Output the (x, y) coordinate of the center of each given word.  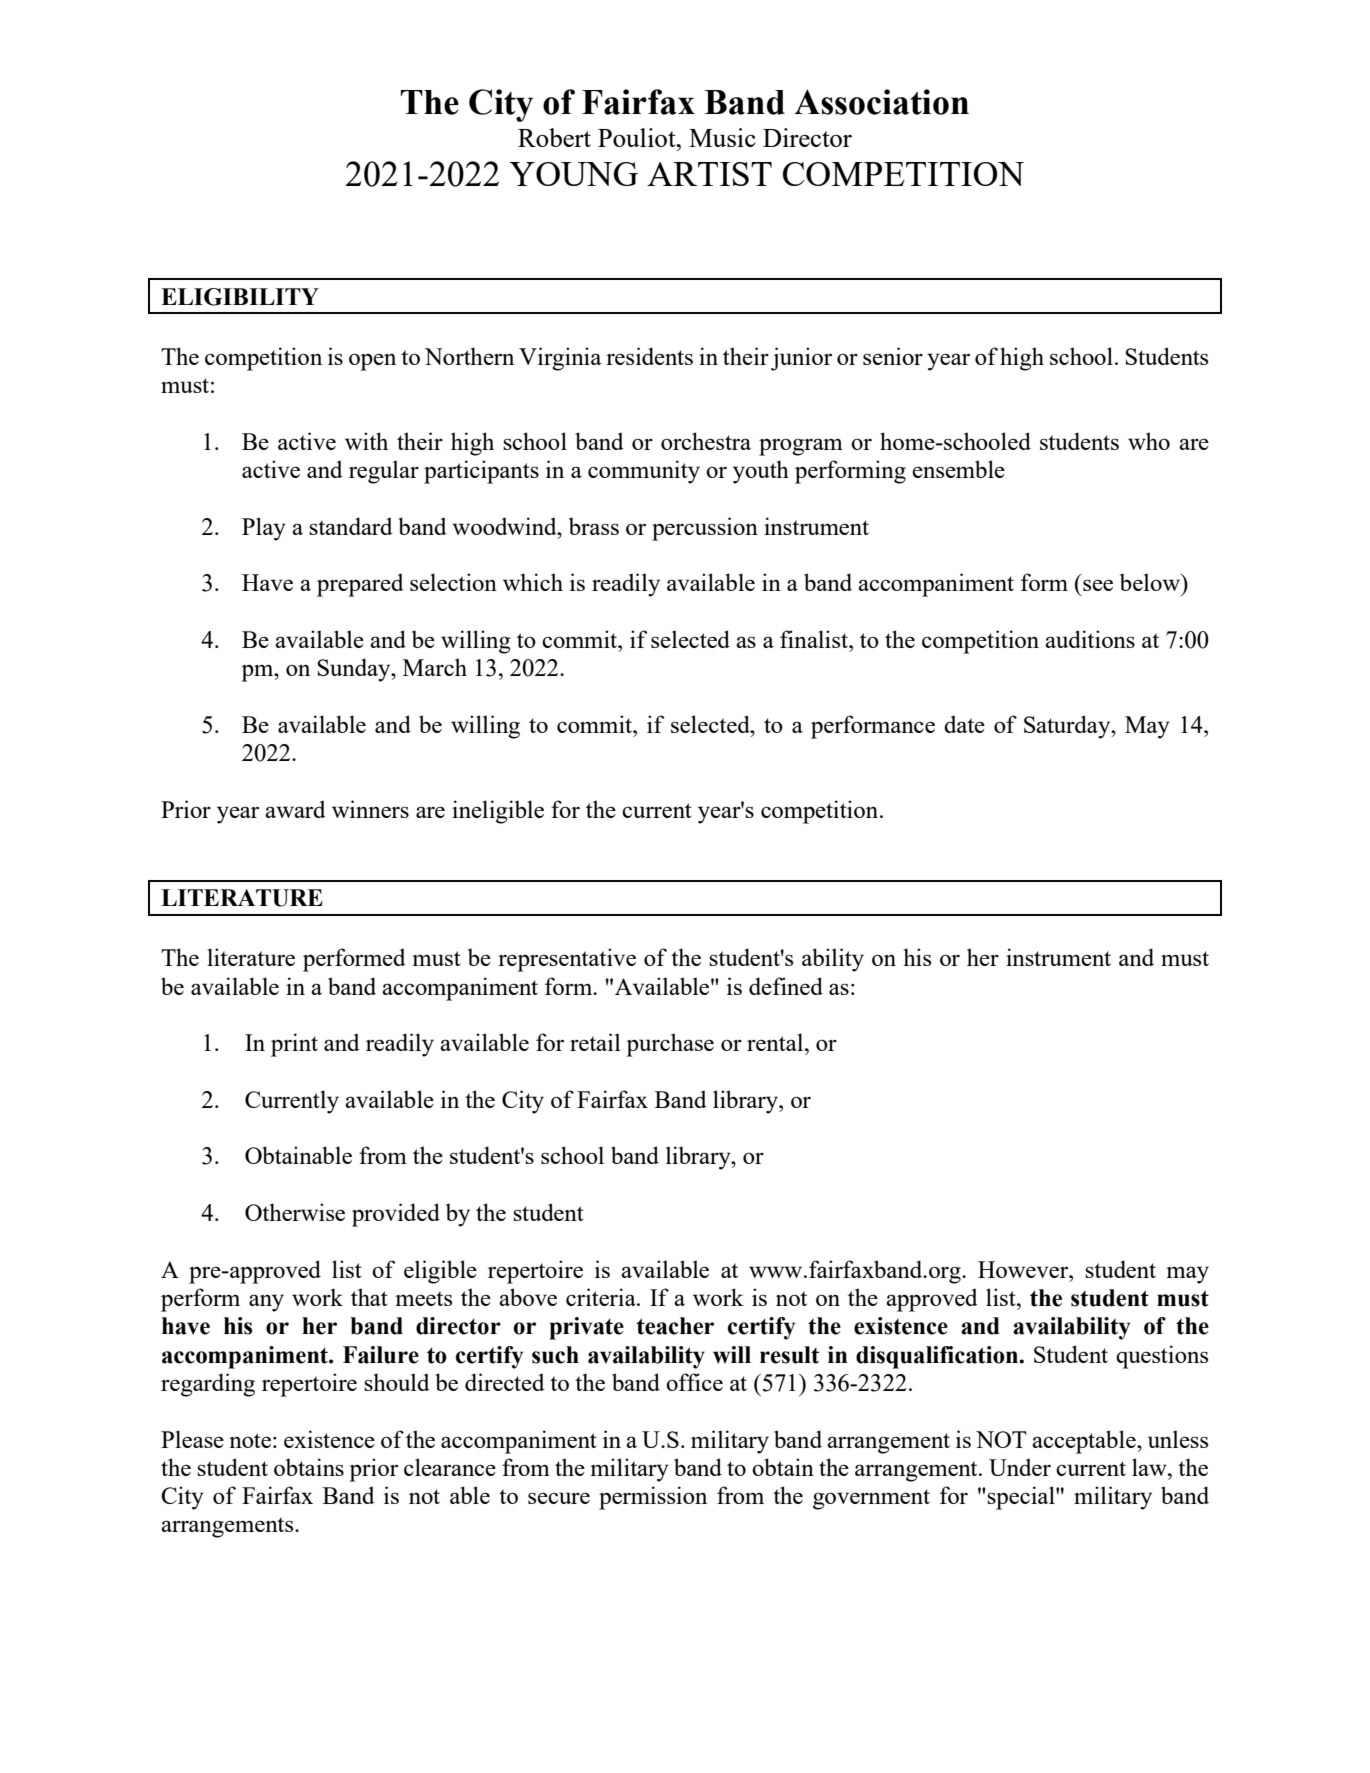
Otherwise (295, 1212)
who (1149, 441)
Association (881, 102)
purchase (670, 1045)
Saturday (1068, 727)
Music (722, 137)
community (644, 472)
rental (776, 1042)
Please (192, 1439)
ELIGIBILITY (240, 297)
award (295, 809)
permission (653, 1498)
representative (567, 960)
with (366, 441)
